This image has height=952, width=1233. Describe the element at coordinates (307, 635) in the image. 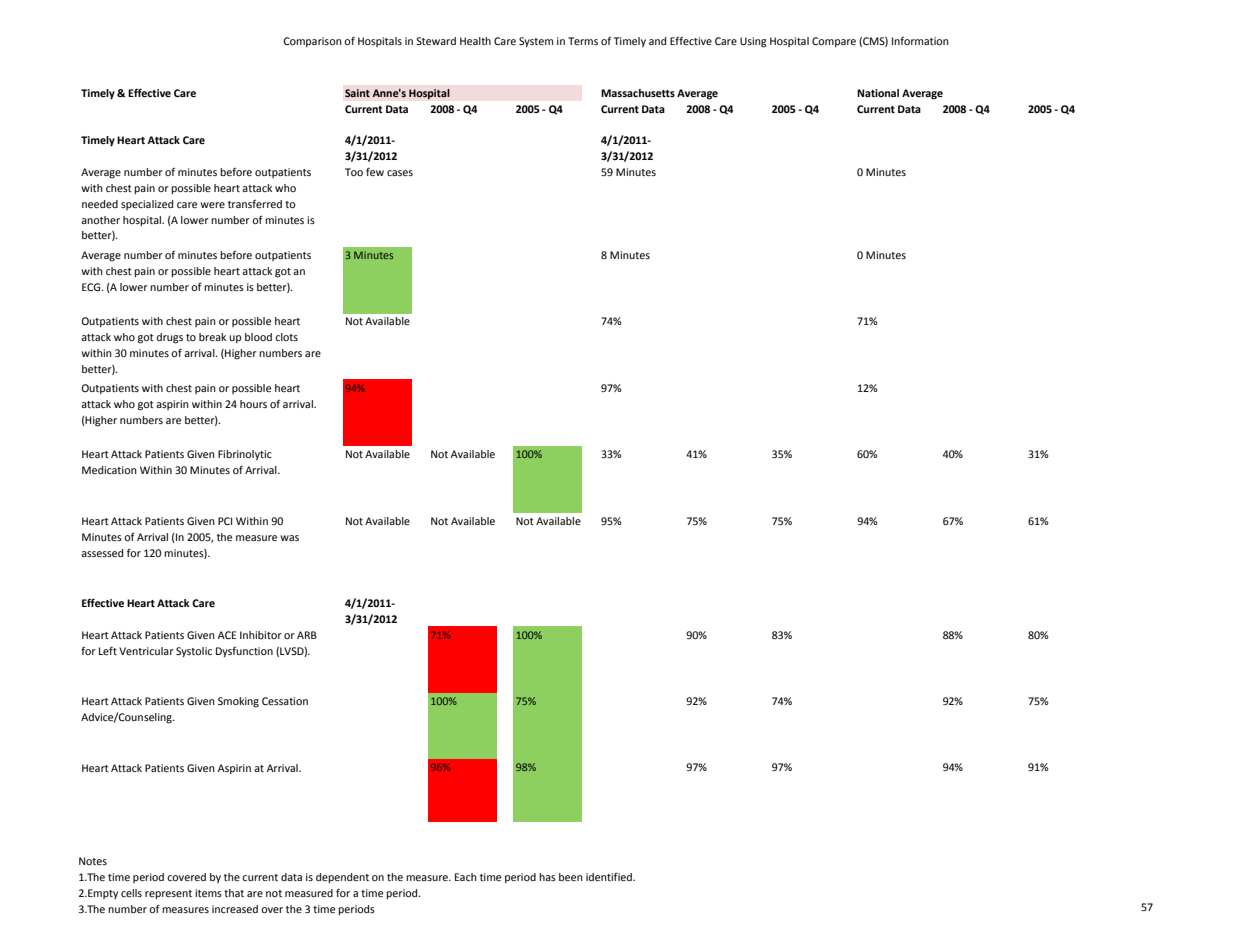

I see `ARB` at that location.
